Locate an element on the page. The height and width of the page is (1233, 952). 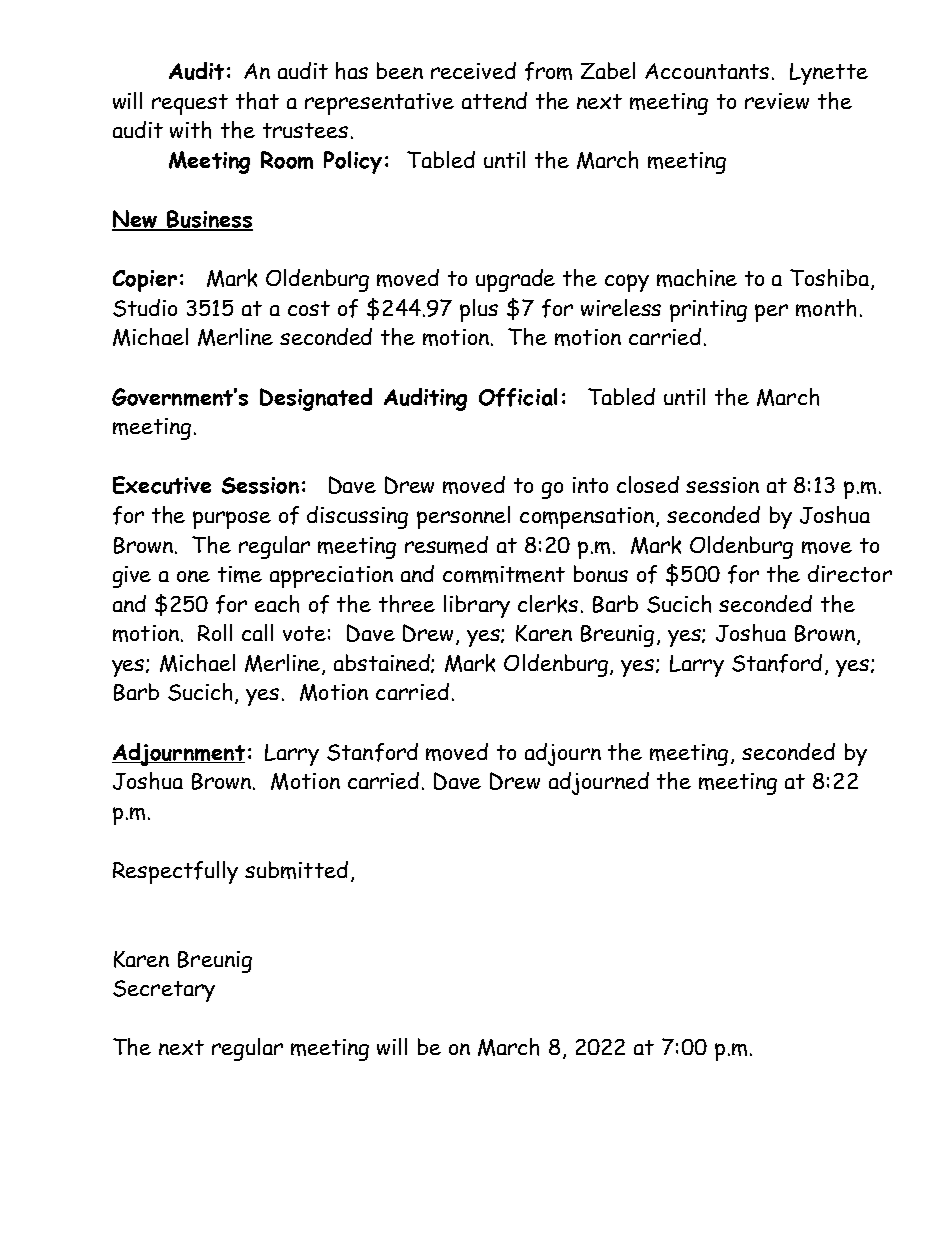
purpose is located at coordinates (232, 520).
